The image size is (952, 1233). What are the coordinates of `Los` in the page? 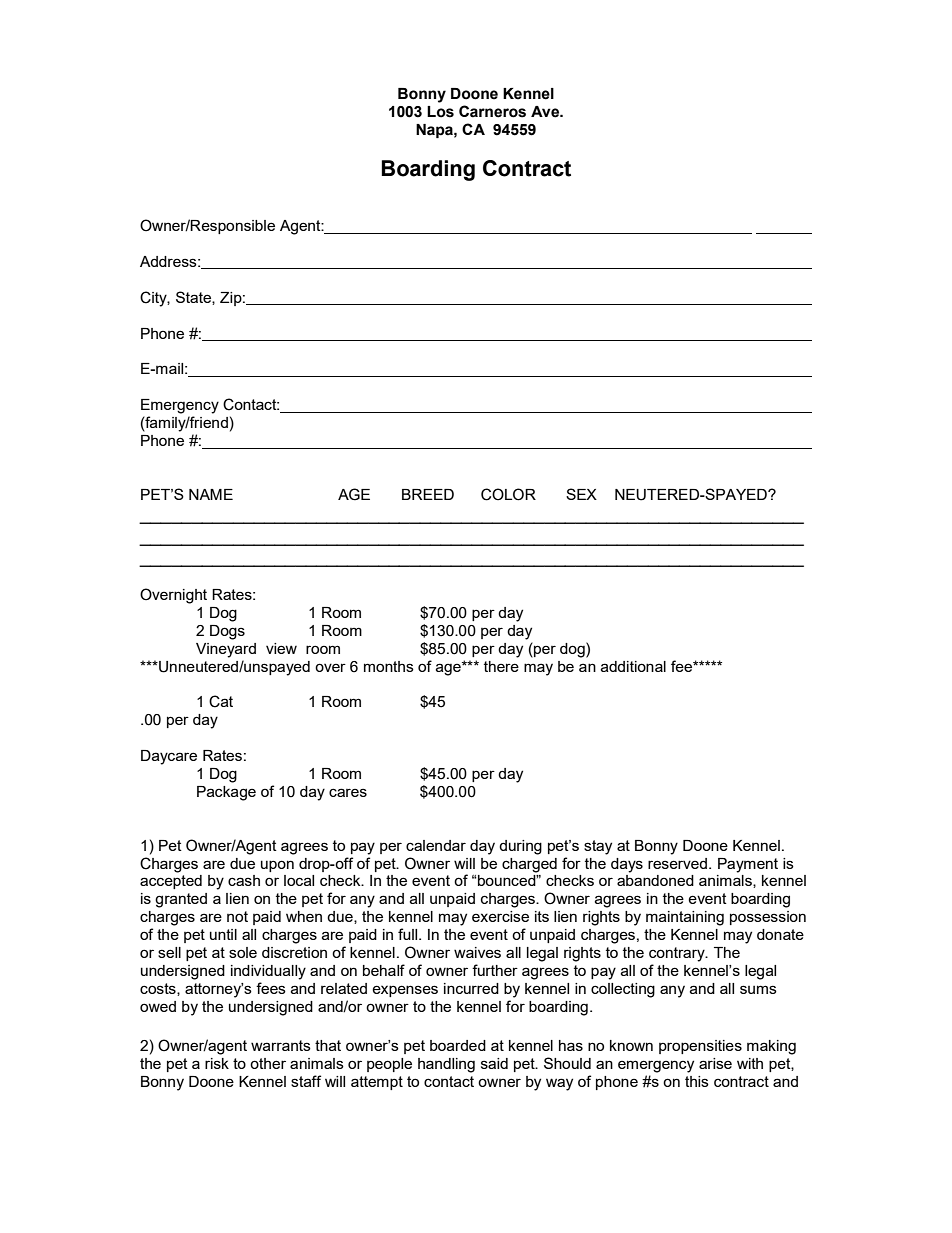 It's located at (440, 112).
